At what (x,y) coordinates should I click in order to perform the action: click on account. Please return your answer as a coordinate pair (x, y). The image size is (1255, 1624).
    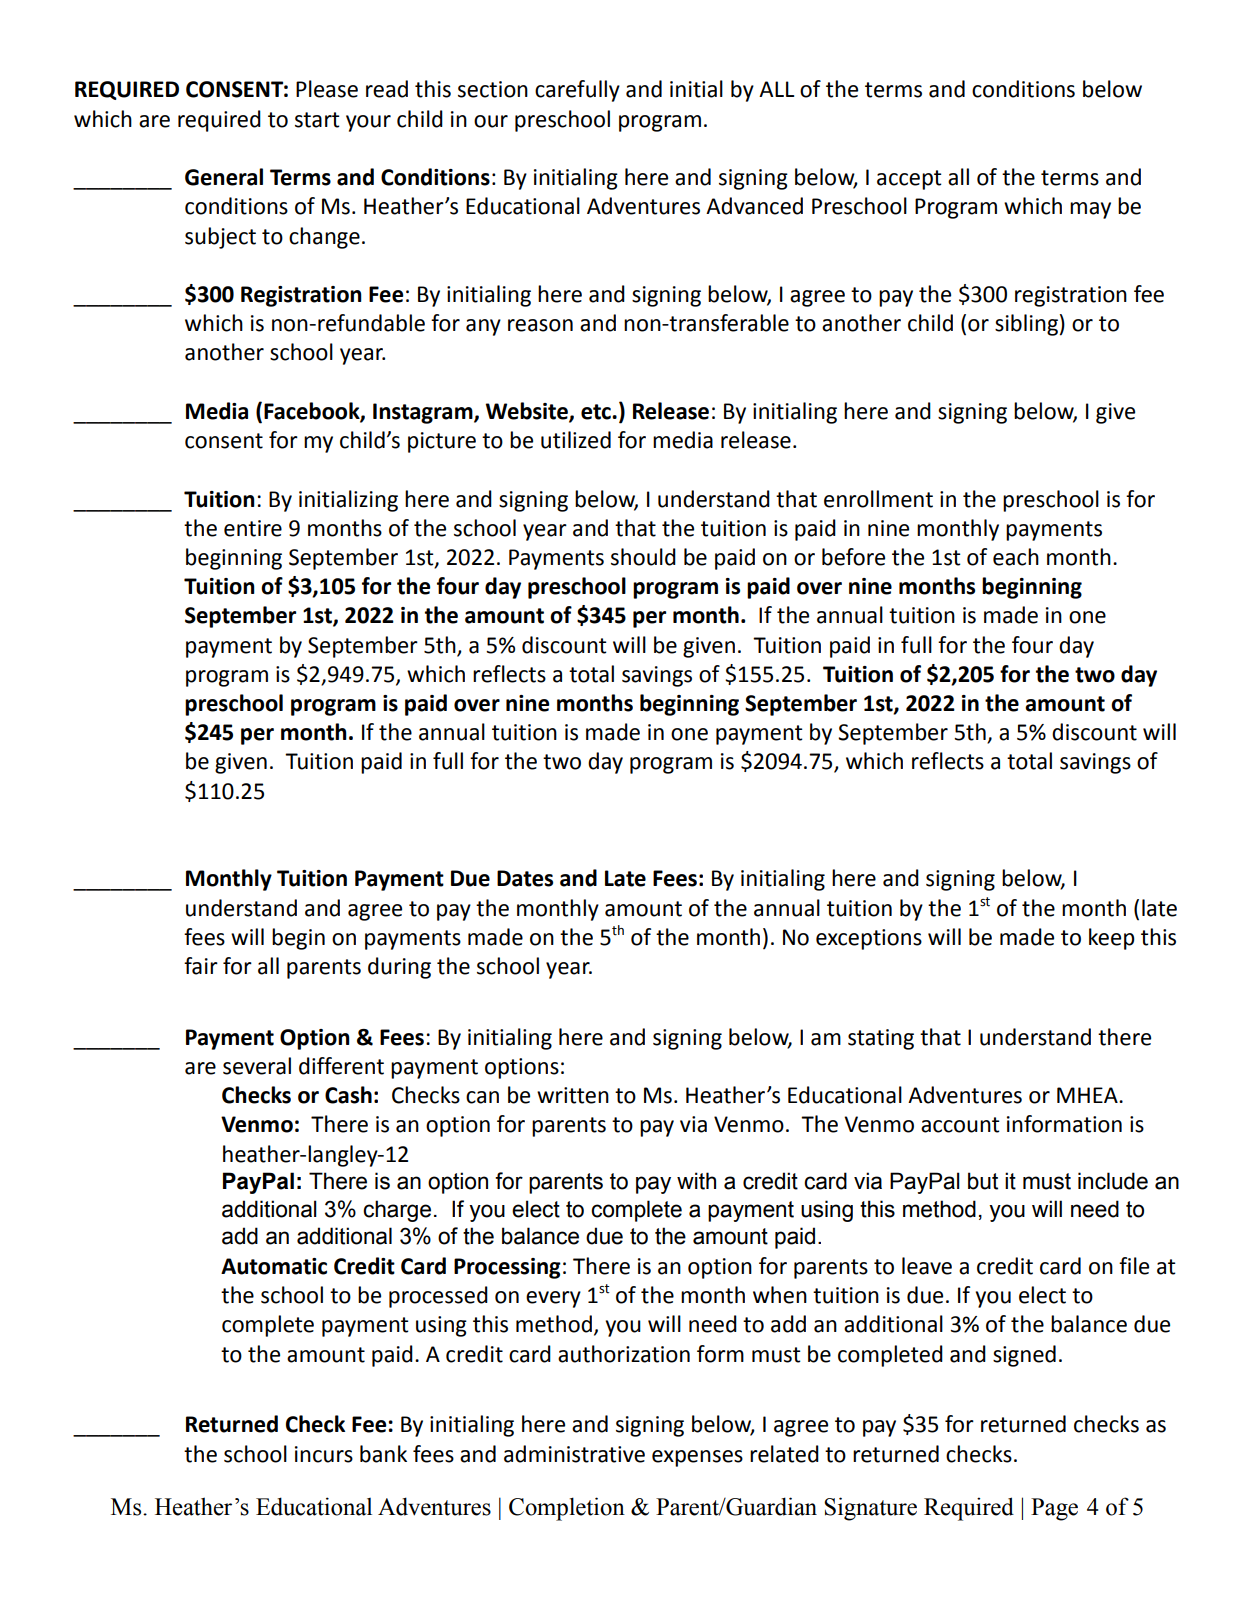
    Looking at the image, I should click on (960, 1125).
